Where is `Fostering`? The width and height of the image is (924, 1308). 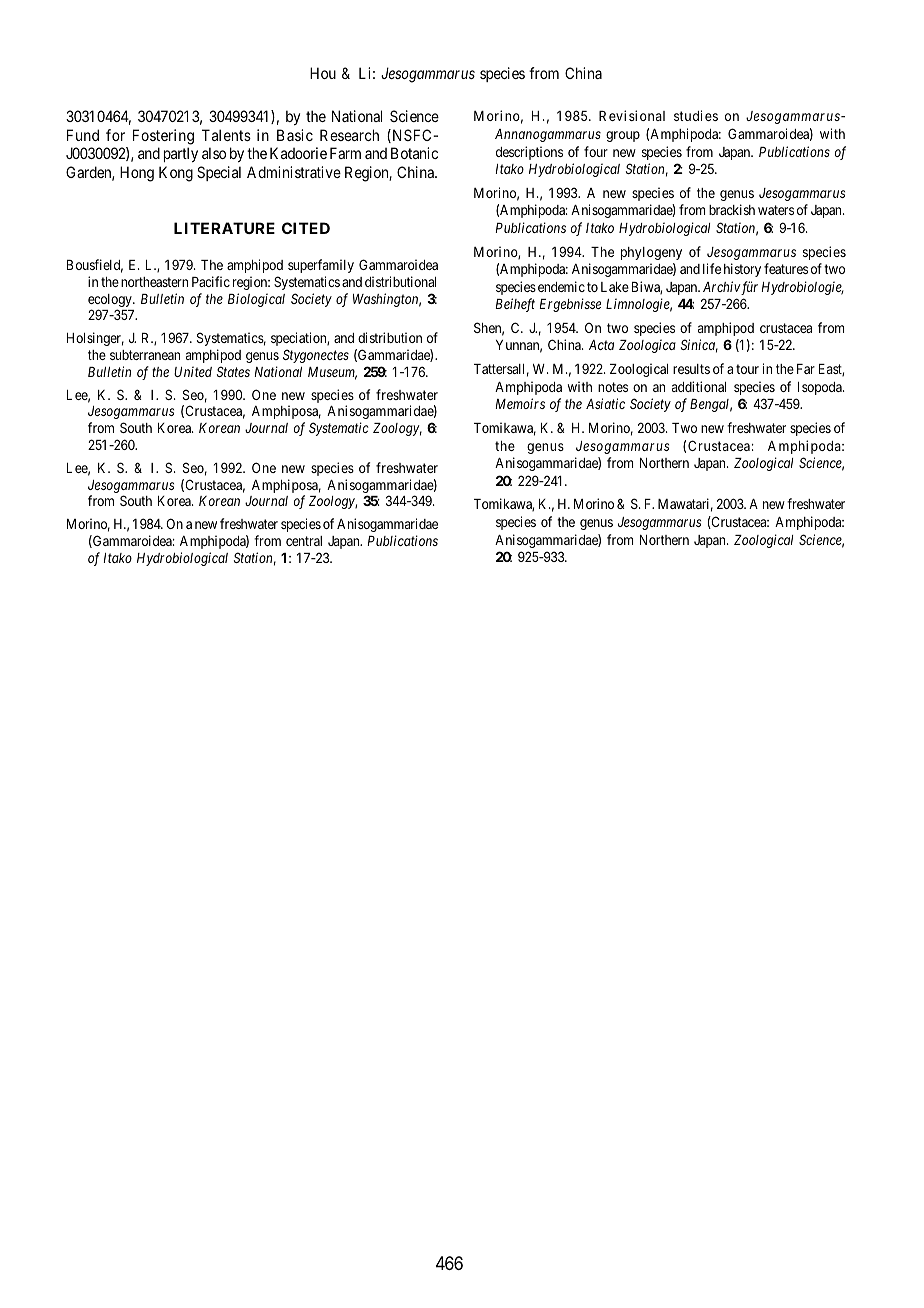 Fostering is located at coordinates (163, 137).
